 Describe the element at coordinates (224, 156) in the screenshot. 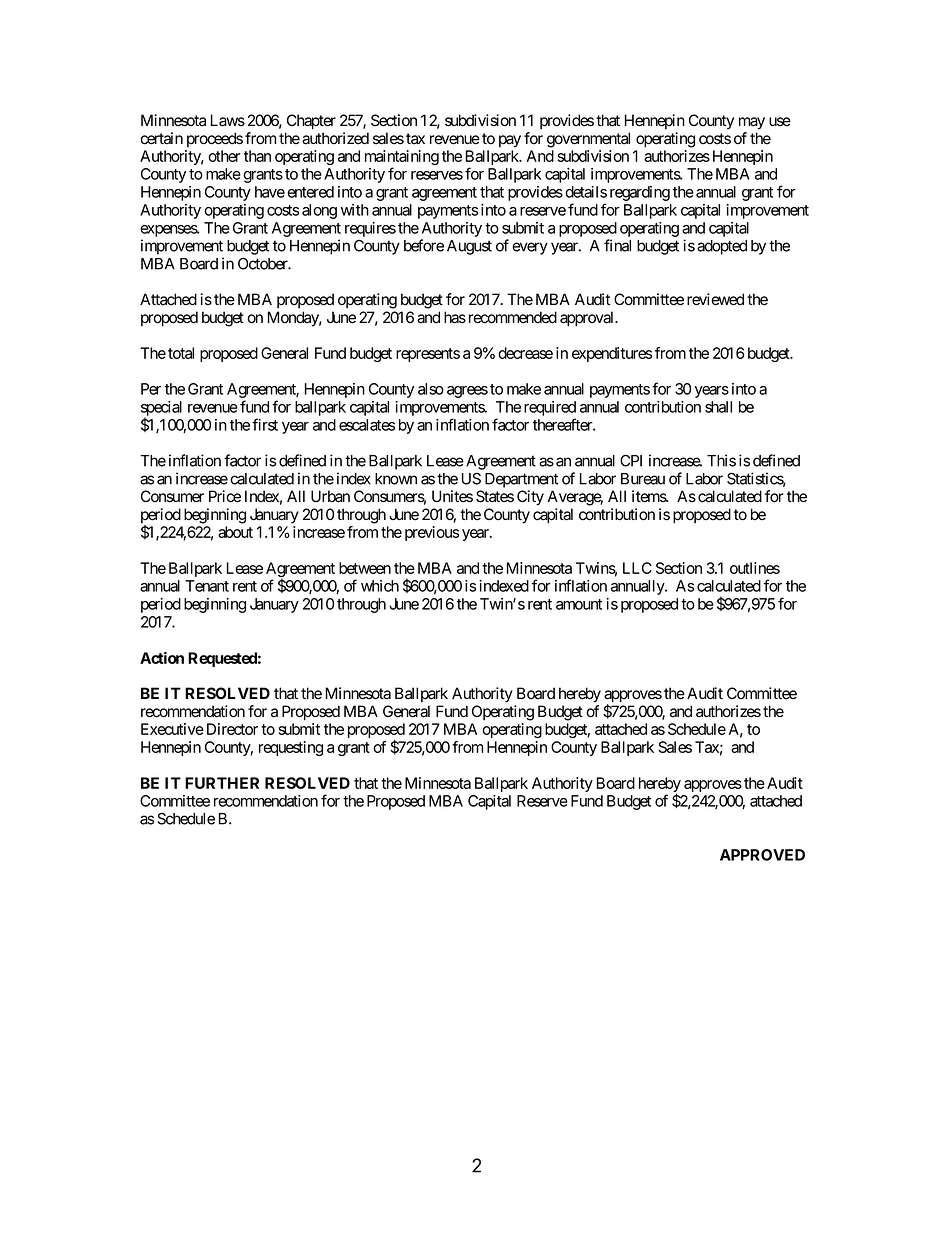

I see `other` at that location.
